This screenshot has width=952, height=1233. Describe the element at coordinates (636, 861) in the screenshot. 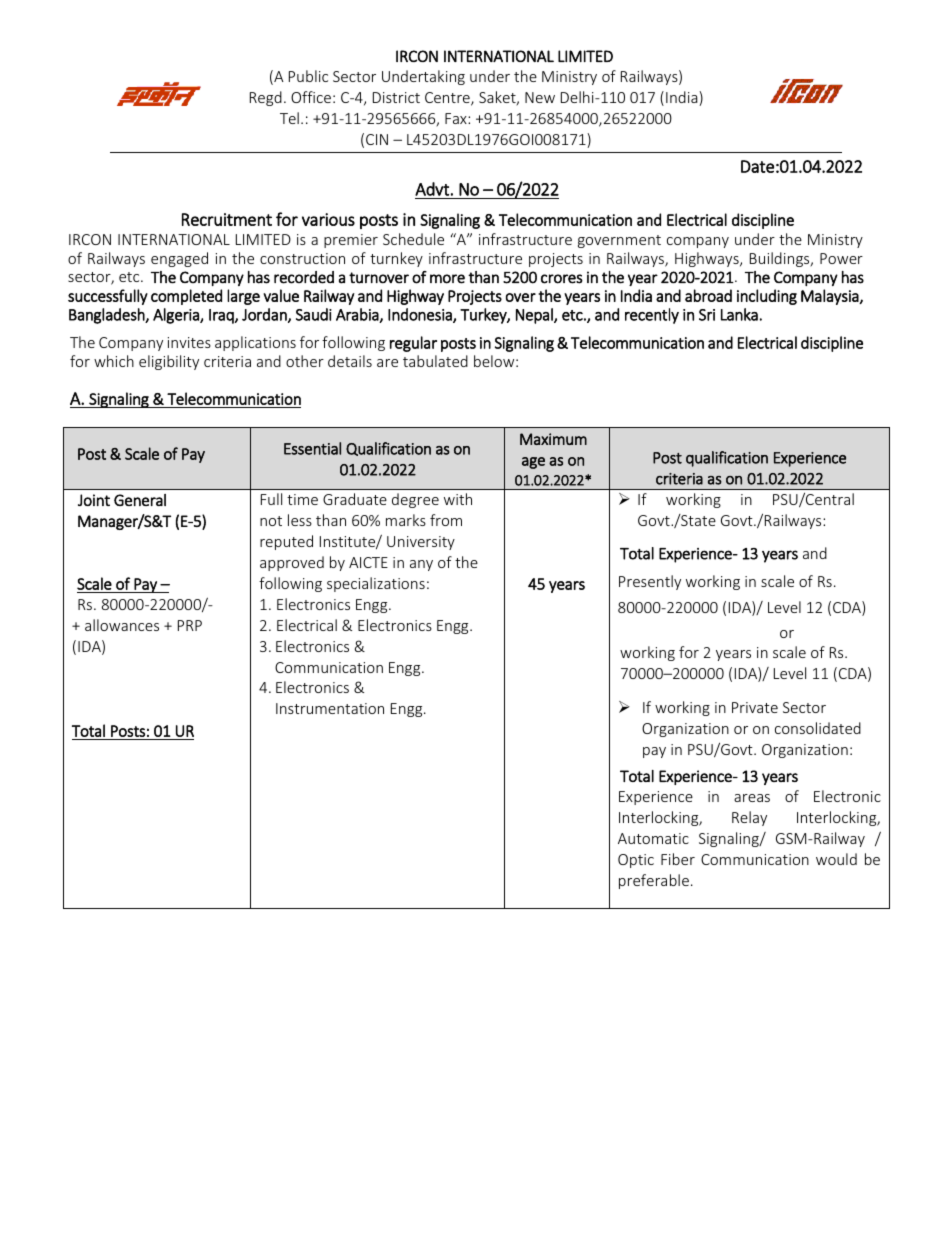

I see `Optic` at that location.
